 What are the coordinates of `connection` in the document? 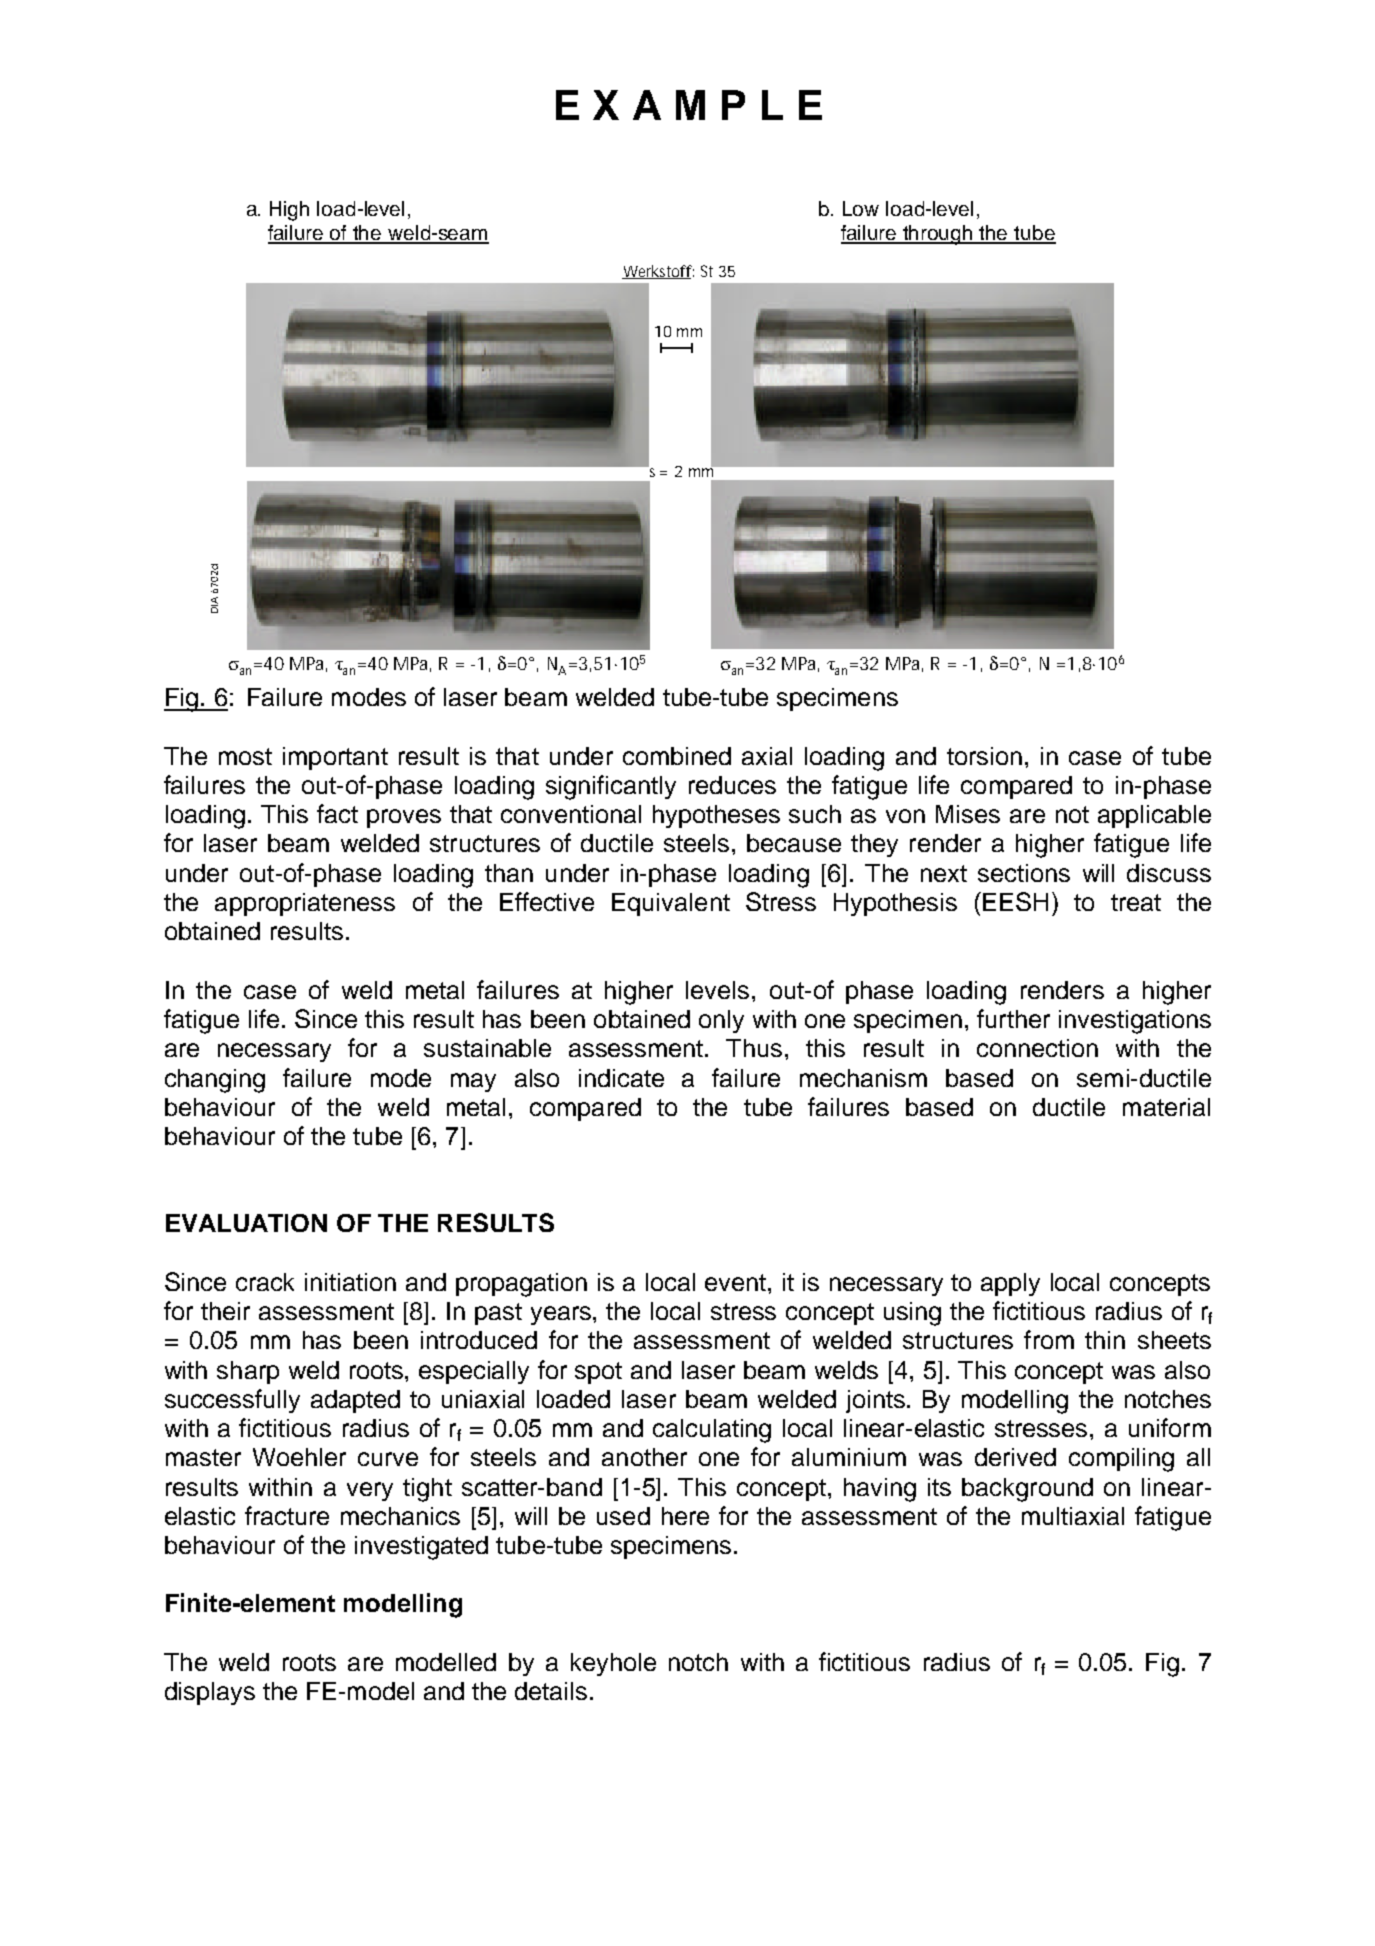 It's located at (1037, 1048).
